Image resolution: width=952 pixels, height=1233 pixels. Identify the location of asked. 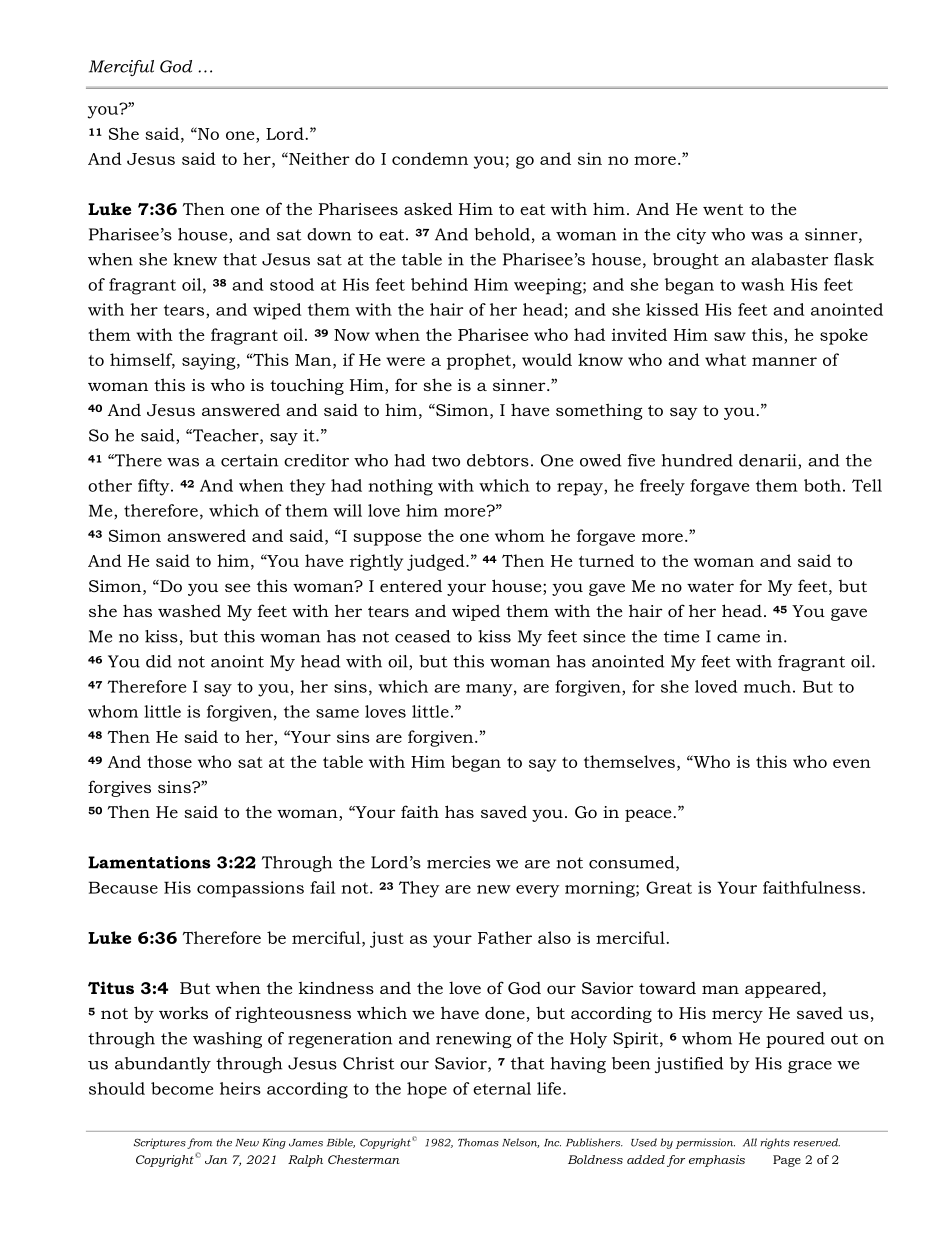
(428, 208).
